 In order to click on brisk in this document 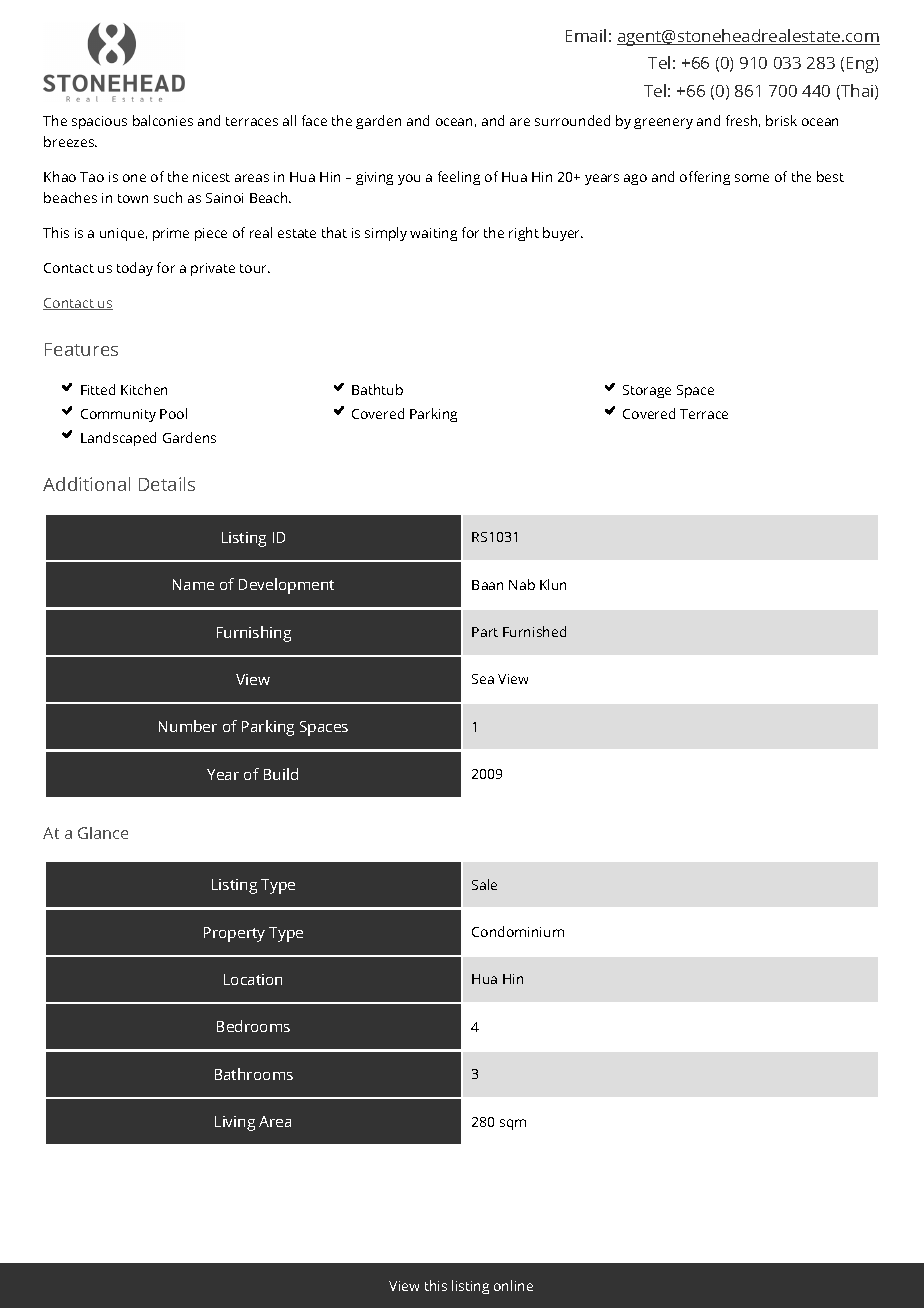, I will do `click(781, 120)`.
